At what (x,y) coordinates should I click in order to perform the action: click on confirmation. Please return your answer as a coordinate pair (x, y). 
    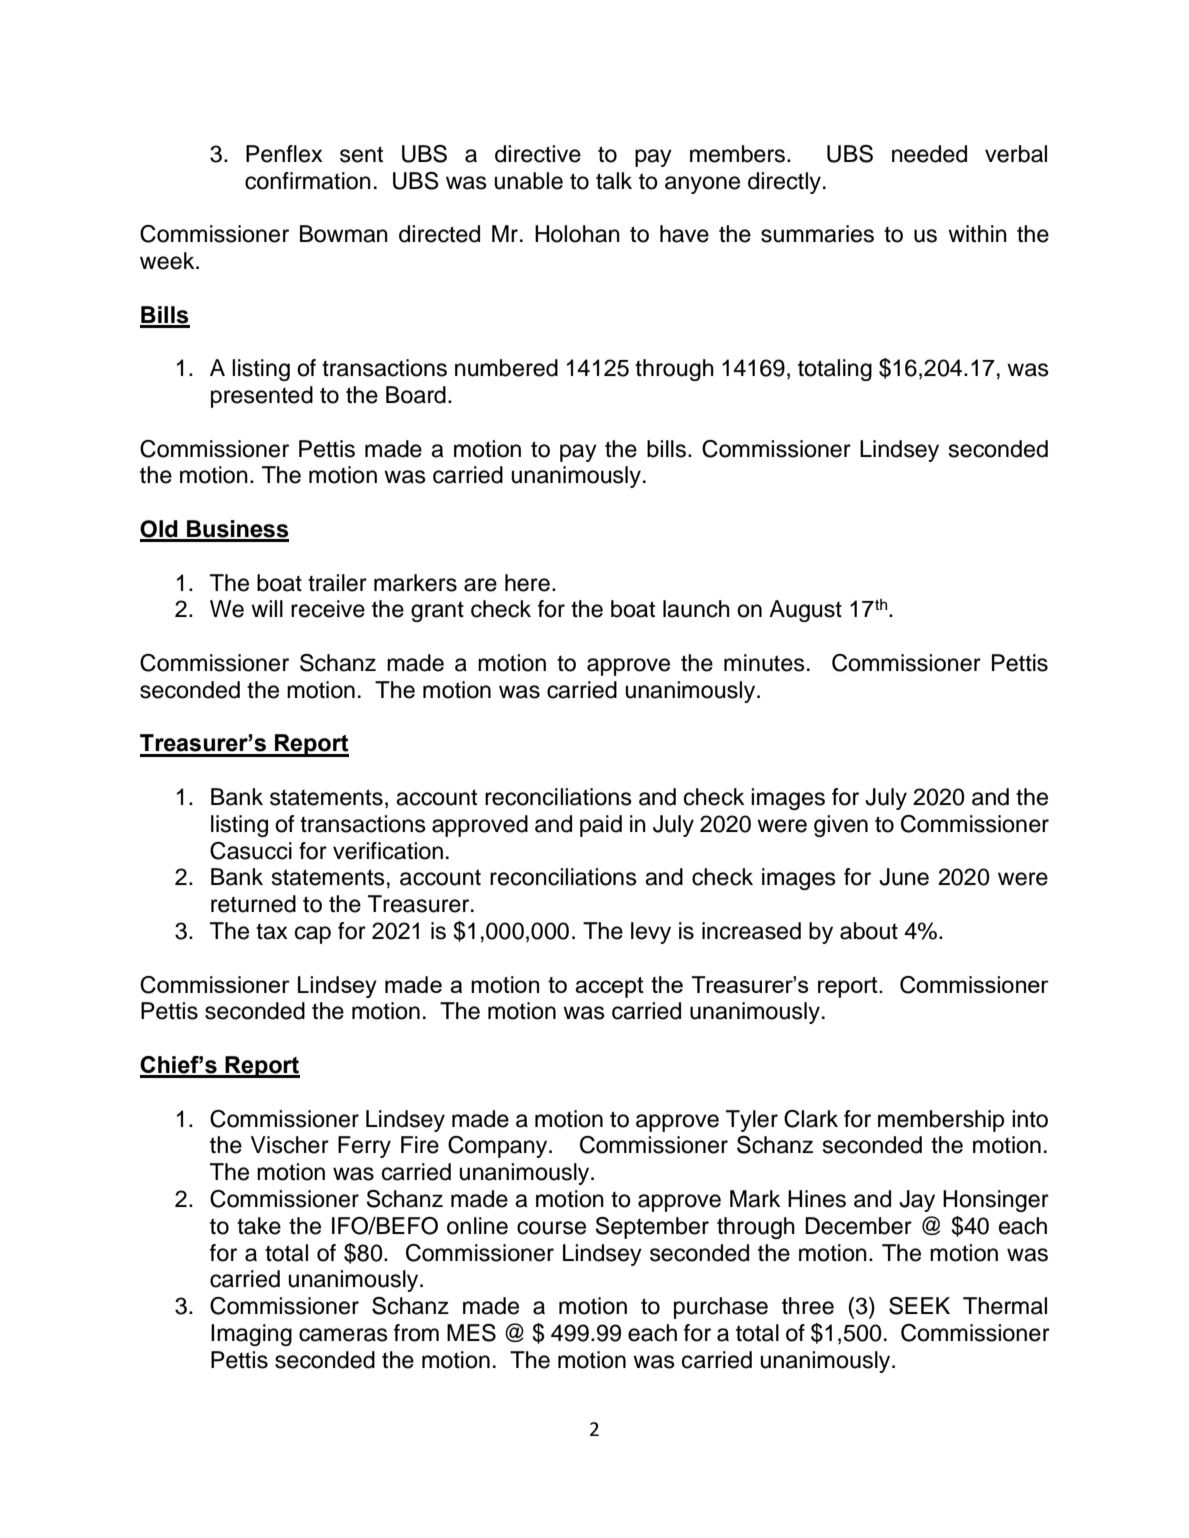
    Looking at the image, I should click on (308, 181).
